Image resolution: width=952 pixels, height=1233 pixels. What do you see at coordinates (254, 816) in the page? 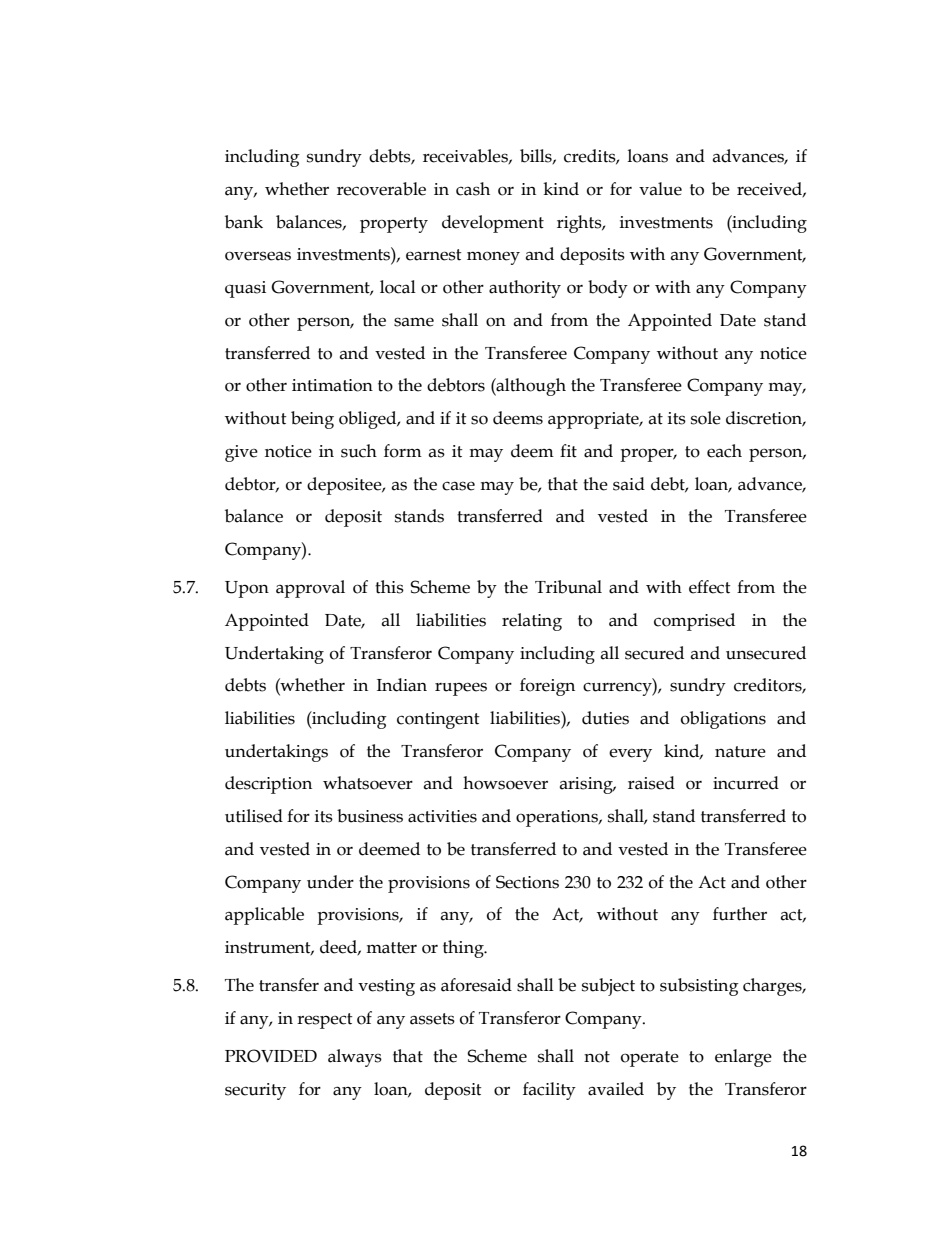
I see `utilised` at bounding box center [254, 816].
